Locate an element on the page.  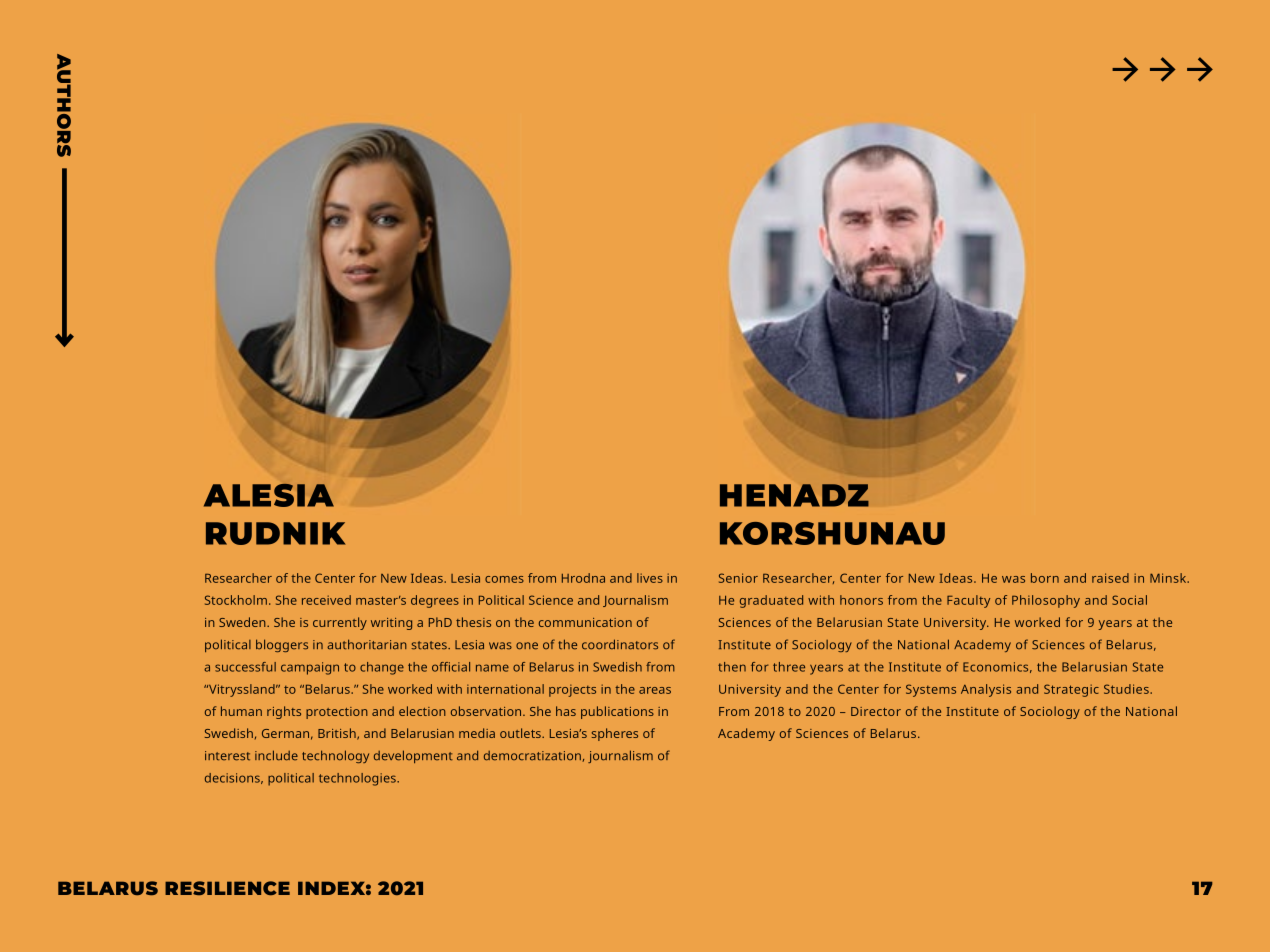
democratization is located at coordinates (533, 756).
